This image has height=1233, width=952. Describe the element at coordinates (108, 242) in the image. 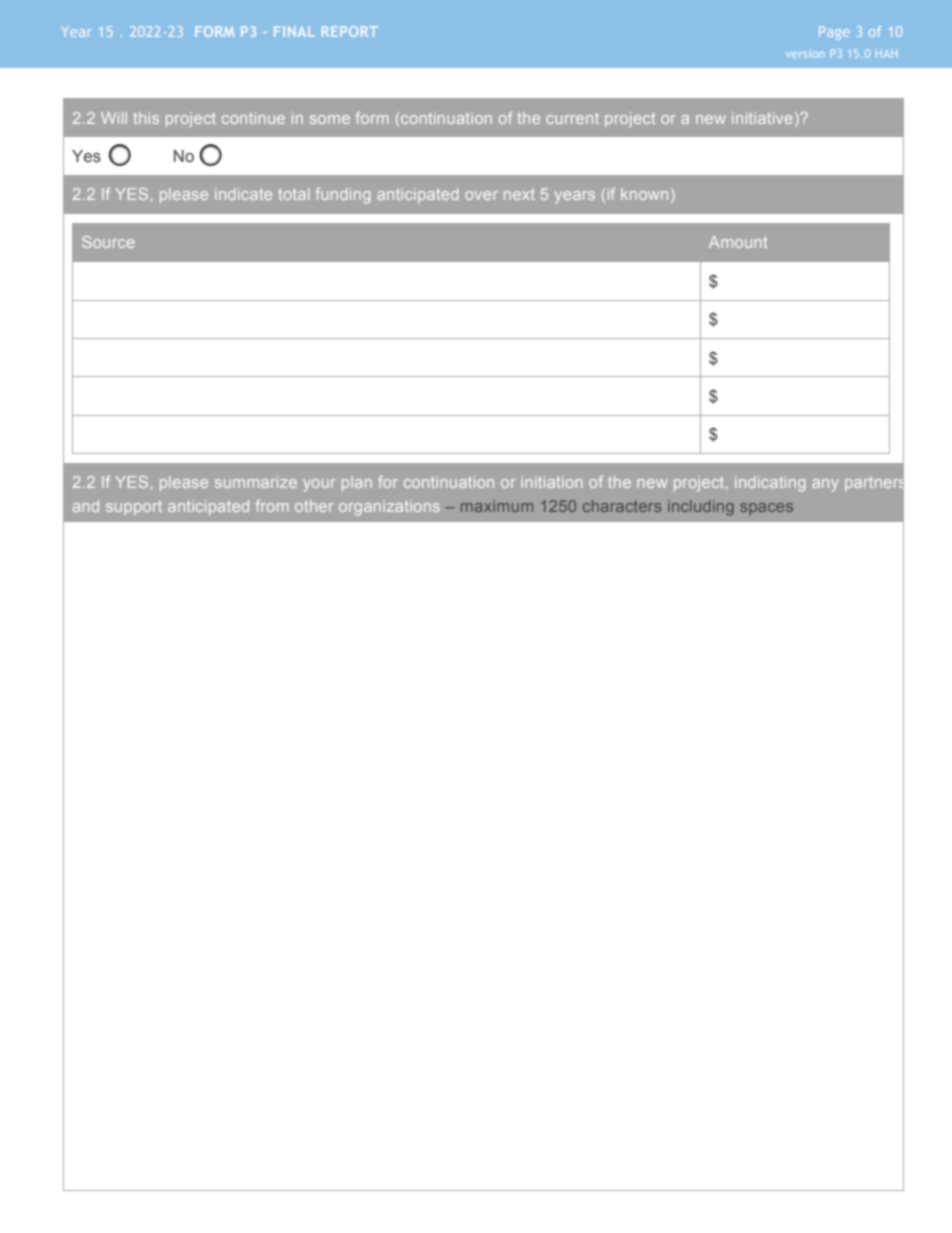

I see `Source` at that location.
